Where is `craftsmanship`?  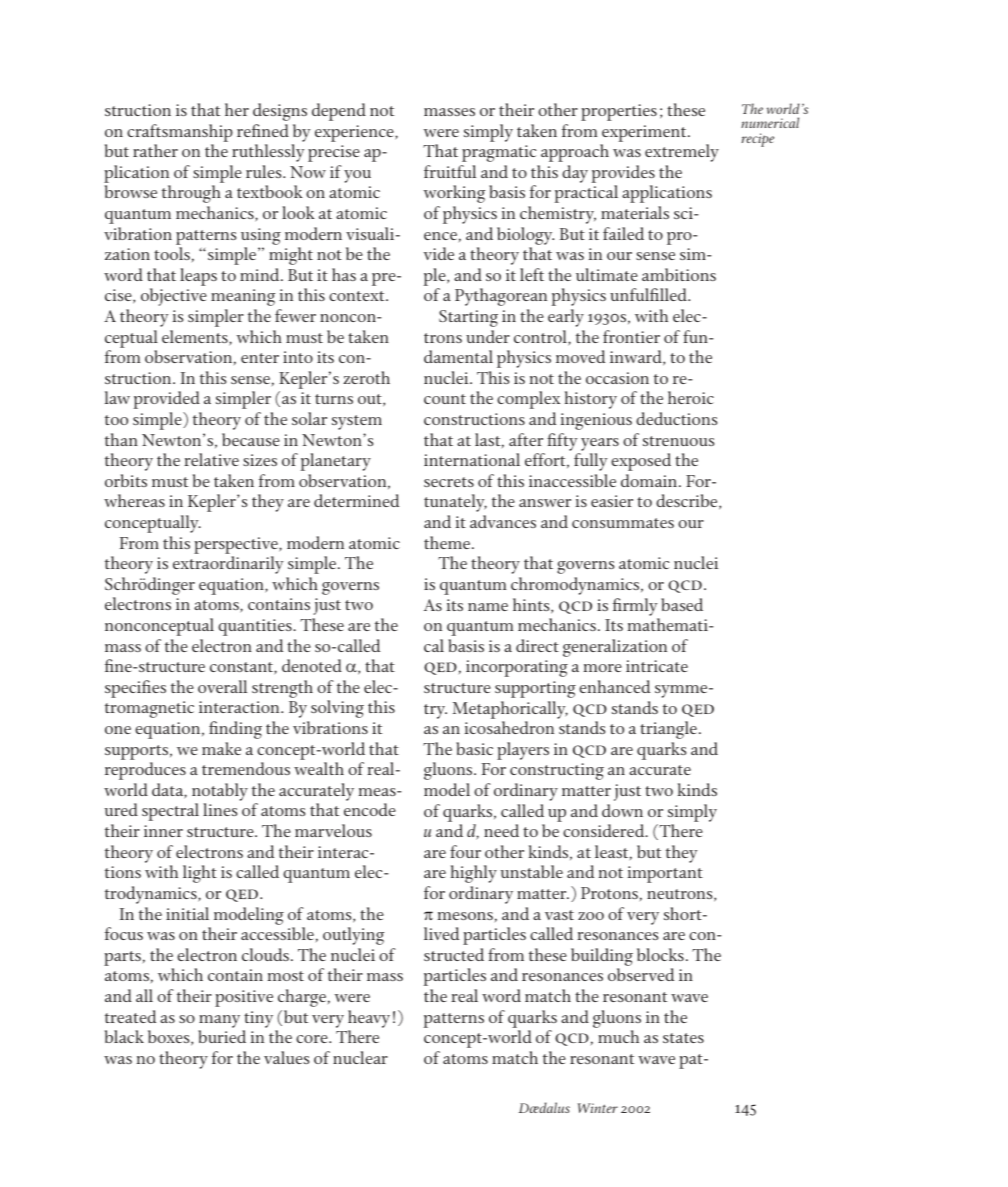
craftsmanship is located at coordinates (180, 133).
